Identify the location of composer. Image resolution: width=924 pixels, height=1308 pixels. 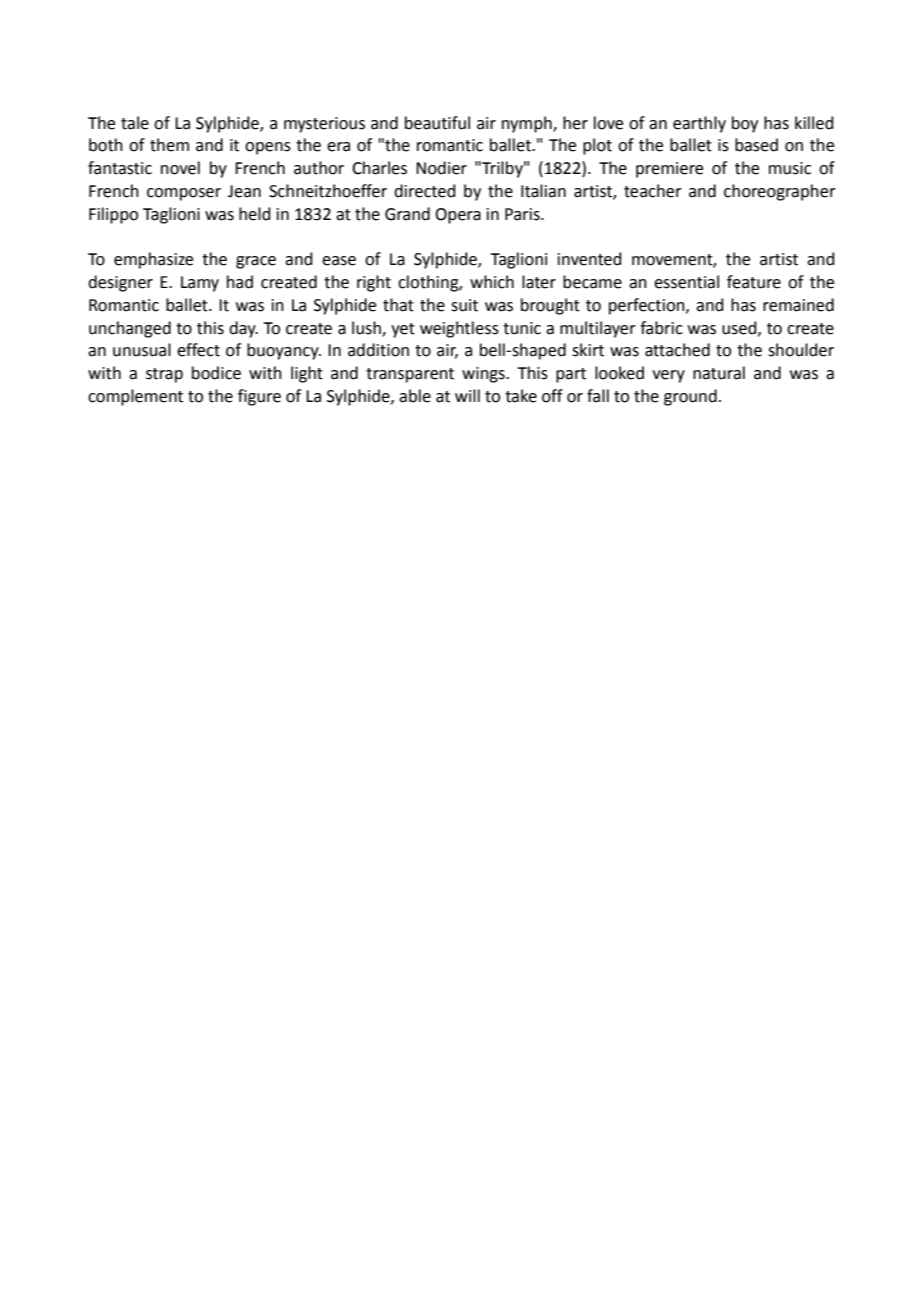
(184, 194).
